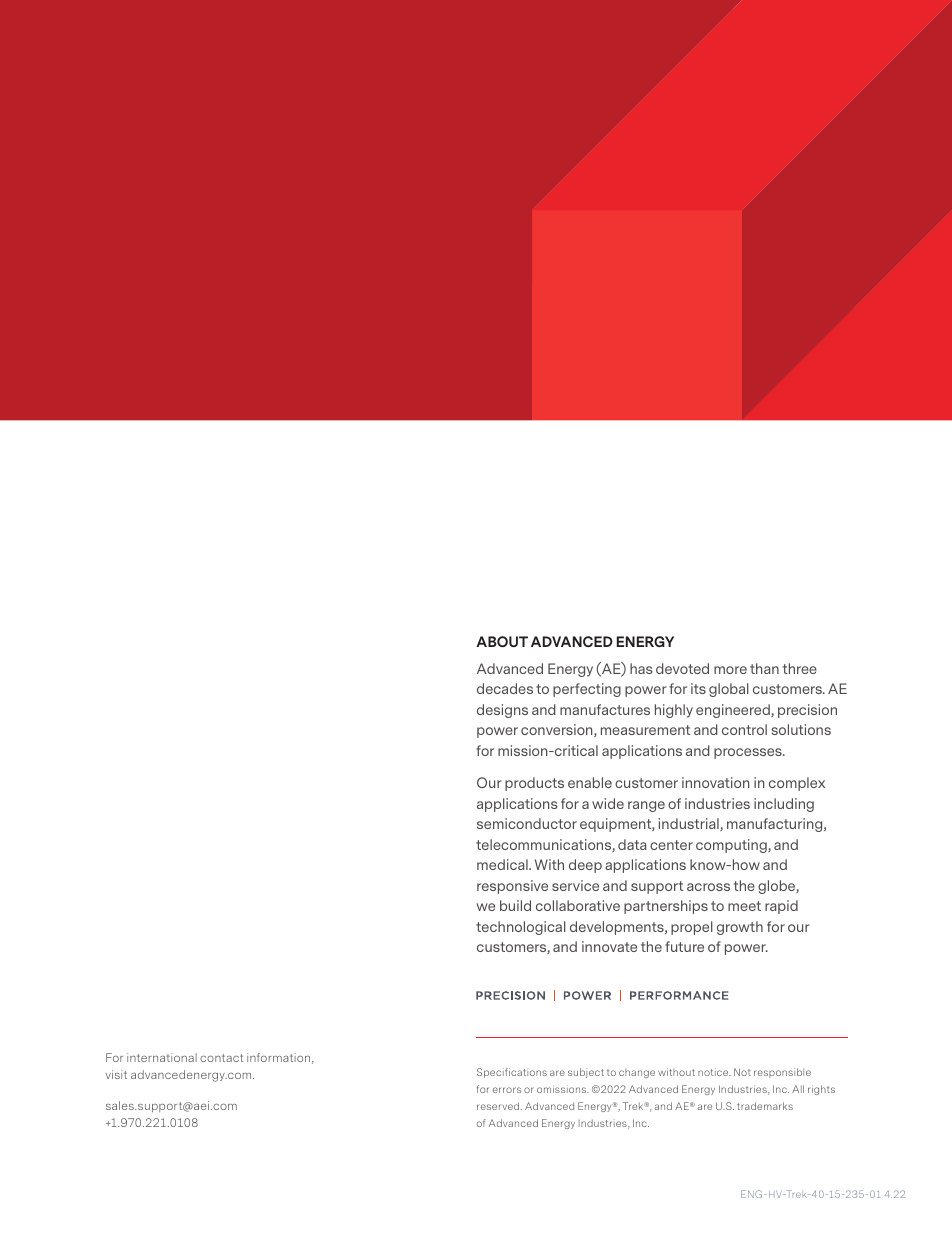  What do you see at coordinates (765, 1106) in the screenshot?
I see `trademarks` at bounding box center [765, 1106].
